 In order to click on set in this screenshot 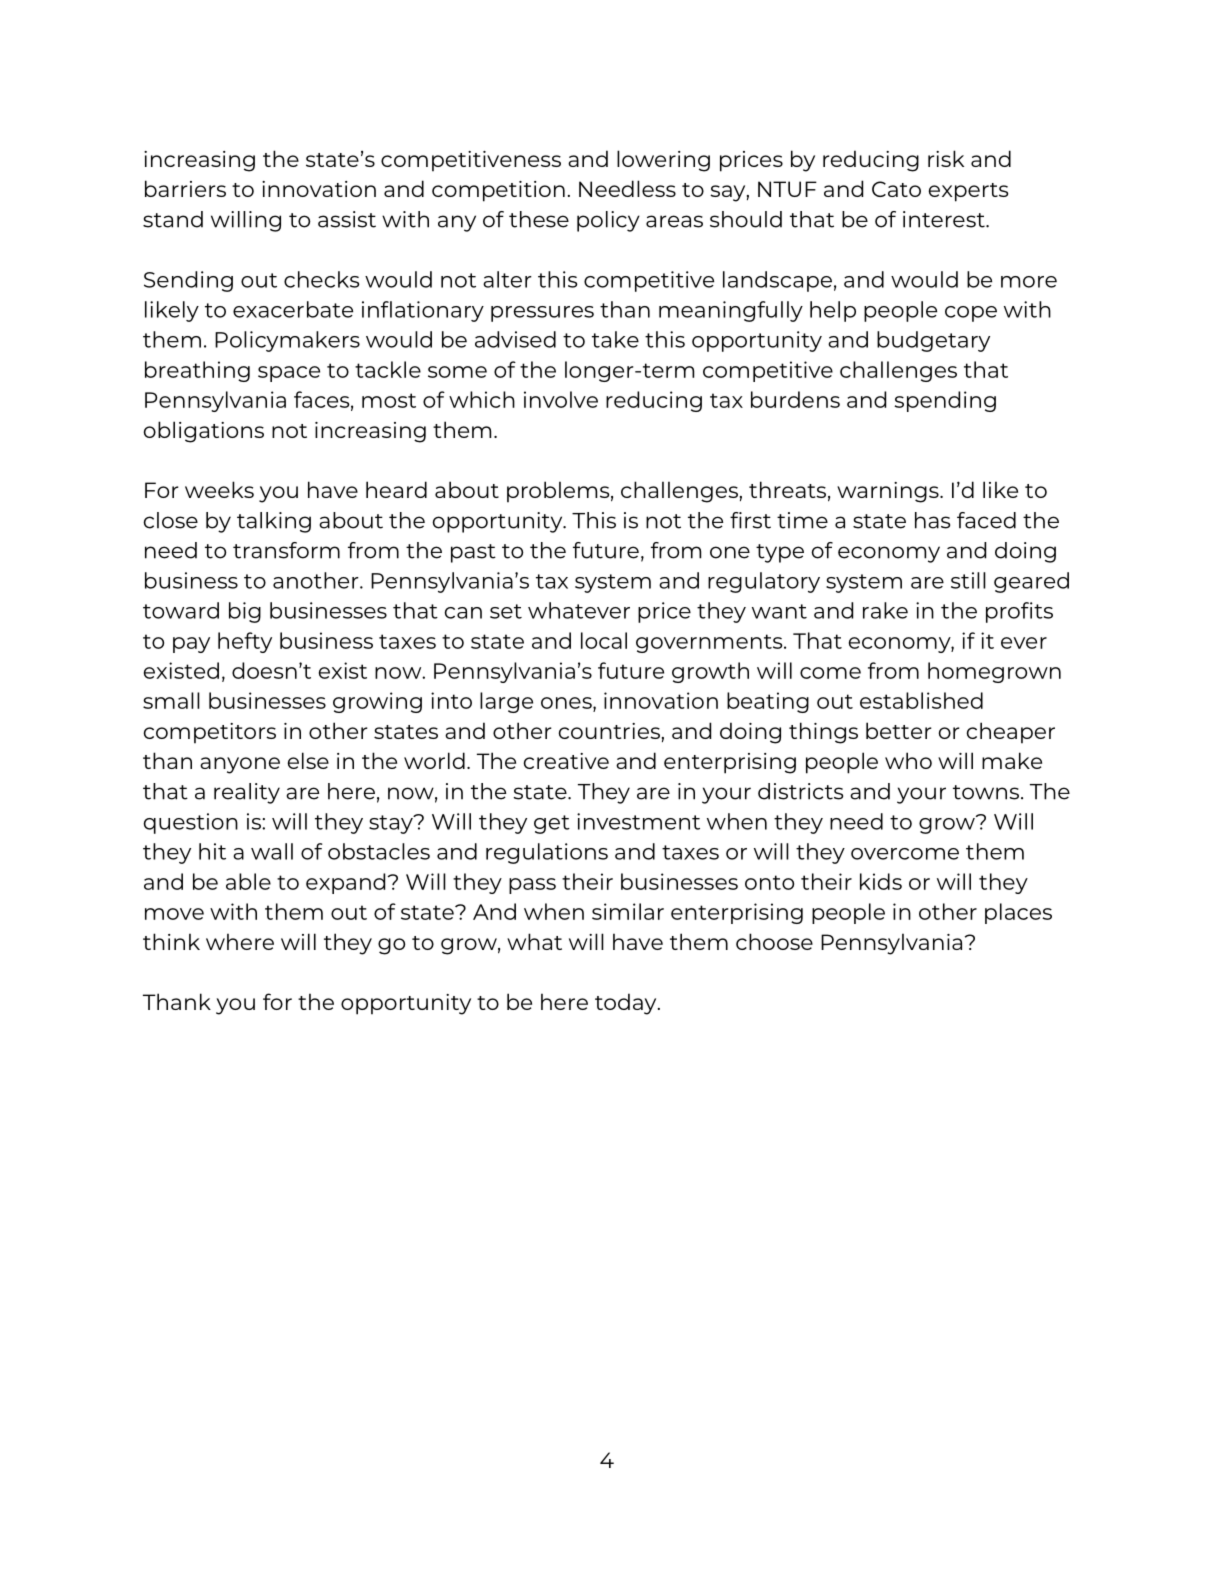, I will do `click(506, 611)`.
